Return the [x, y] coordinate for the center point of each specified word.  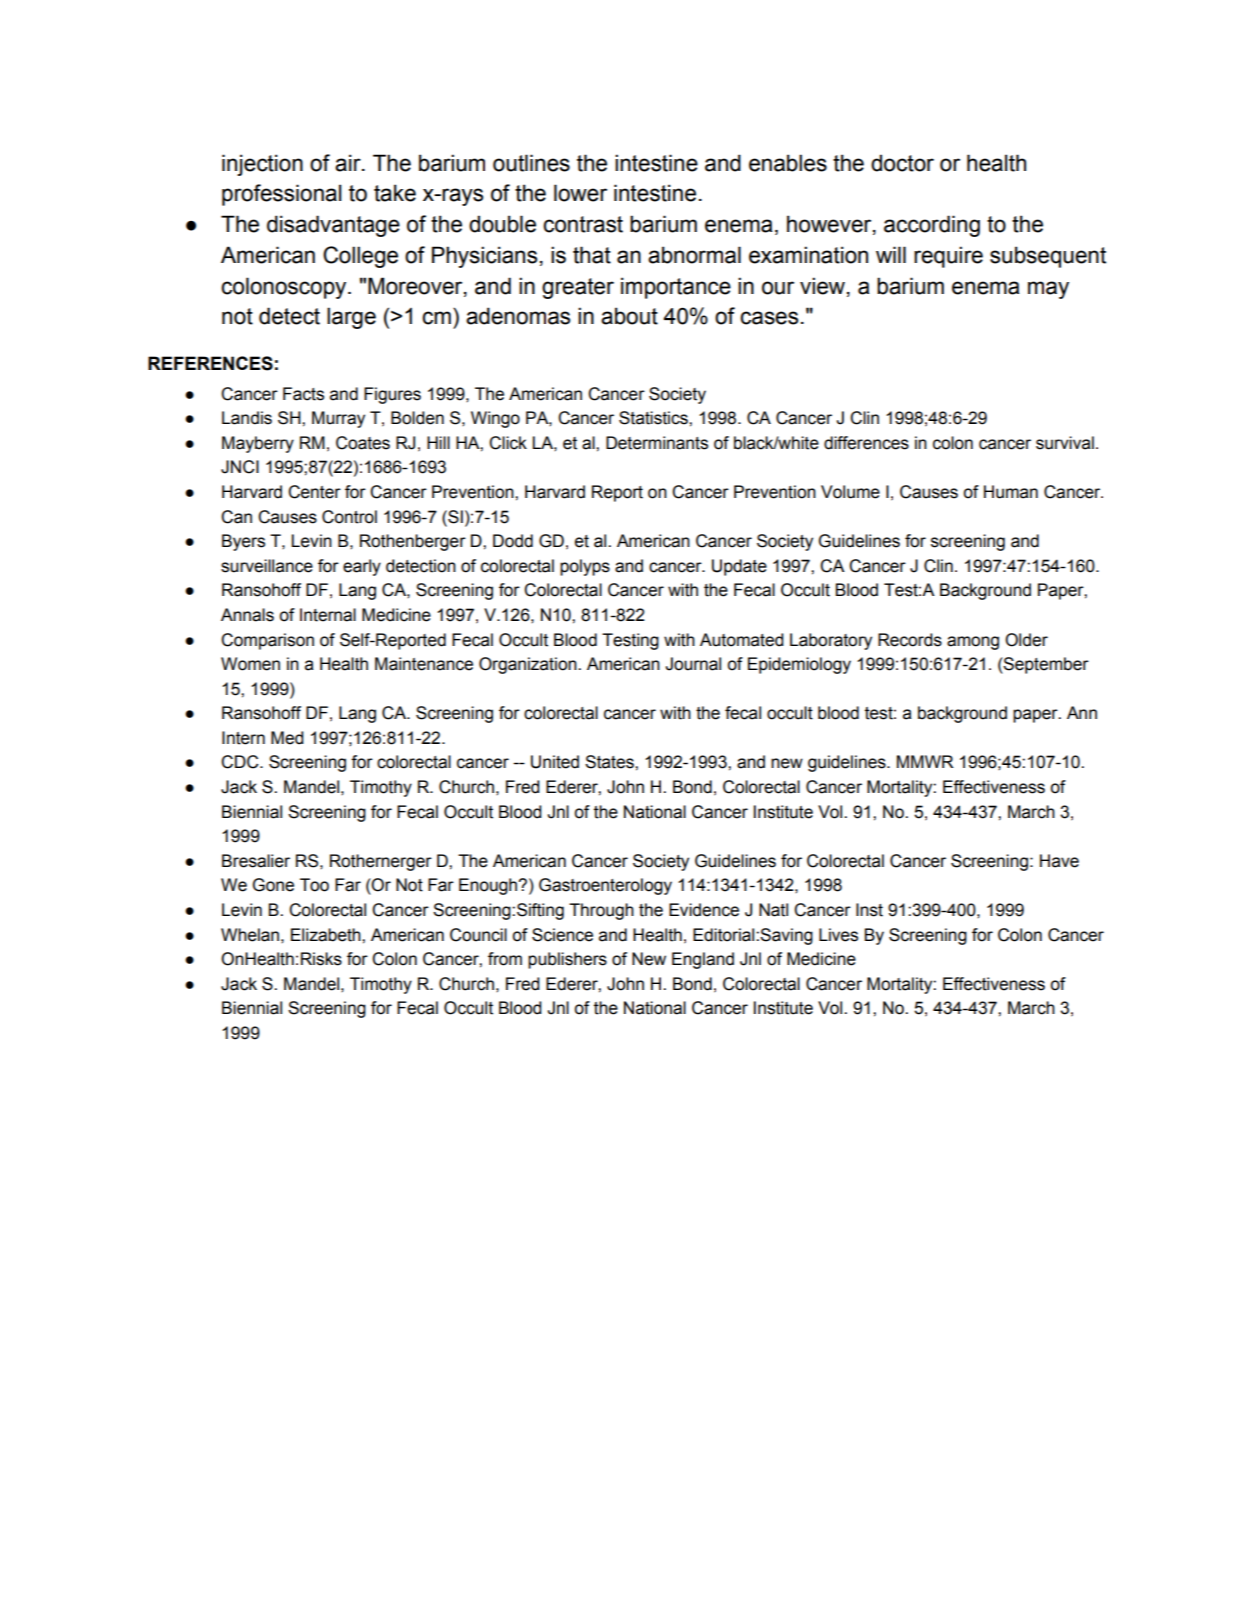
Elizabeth [327, 935]
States [610, 762]
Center [314, 492]
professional [282, 195]
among [973, 643]
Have [1059, 861]
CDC [241, 762]
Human [1011, 492]
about [629, 316]
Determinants [657, 443]
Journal [693, 664]
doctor [902, 163]
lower [580, 193]
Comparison [267, 641]
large [351, 318]
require [948, 257]
